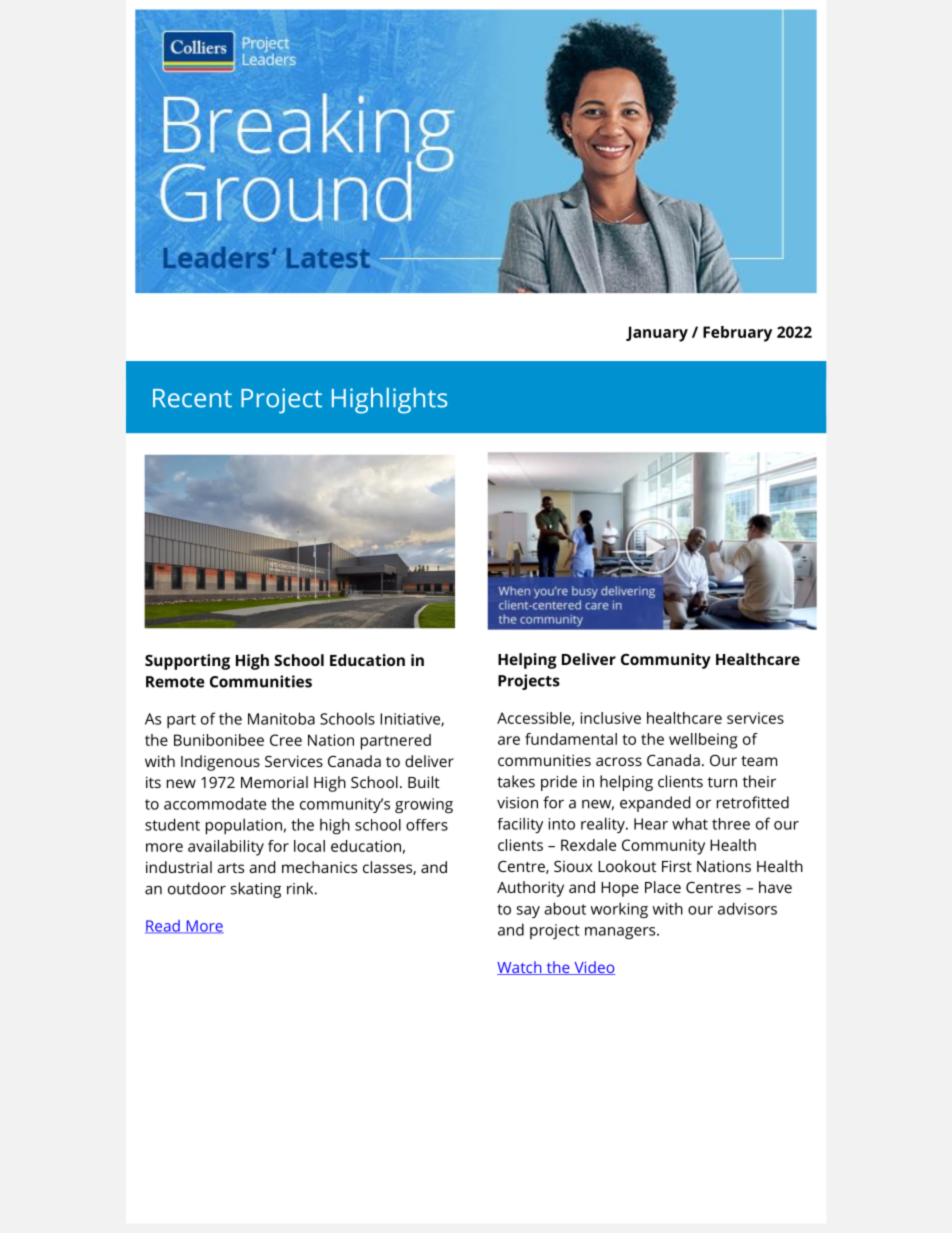  I want to click on team, so click(759, 761).
